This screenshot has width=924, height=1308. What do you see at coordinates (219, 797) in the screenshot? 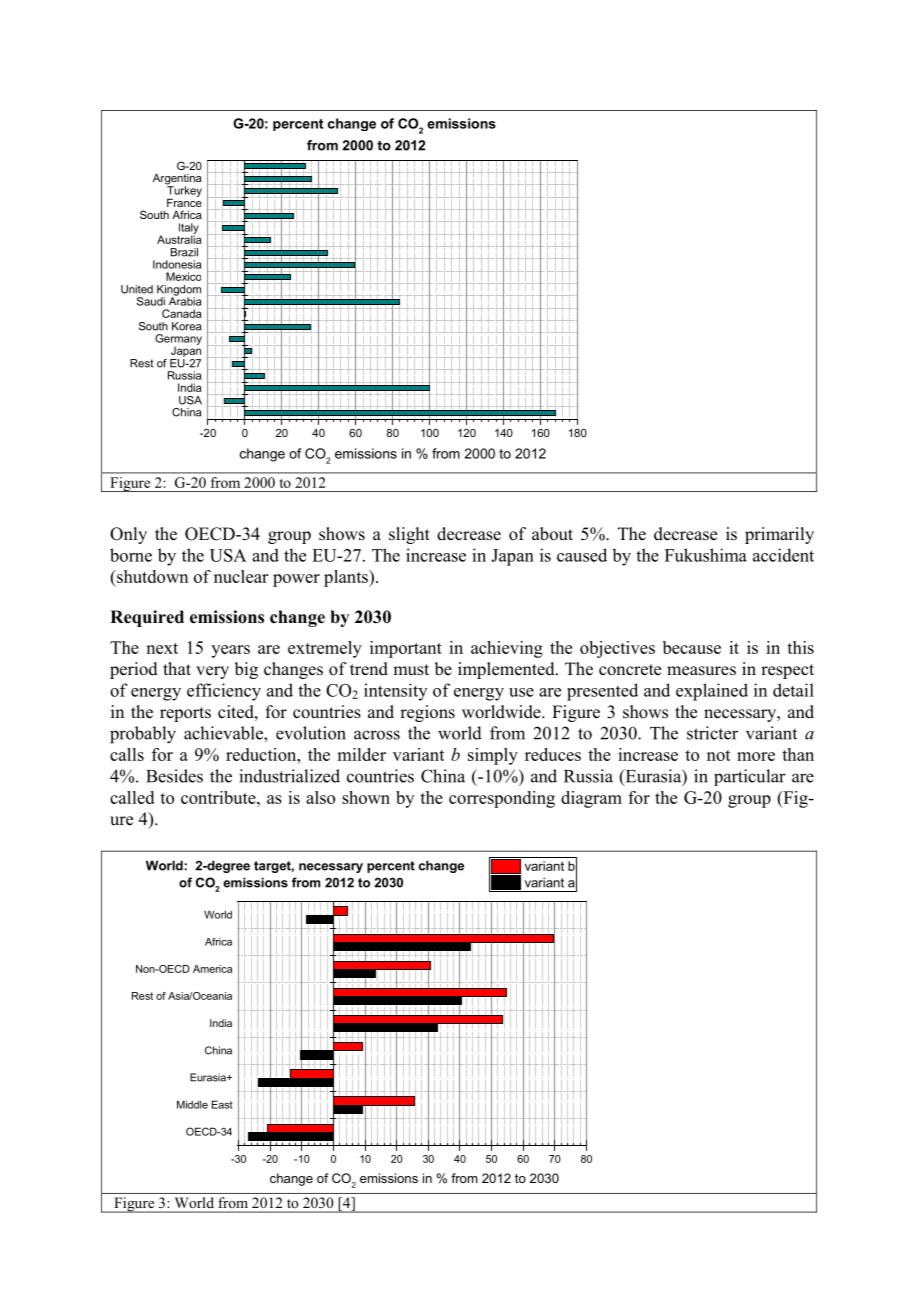
I see `contribute` at bounding box center [219, 797].
